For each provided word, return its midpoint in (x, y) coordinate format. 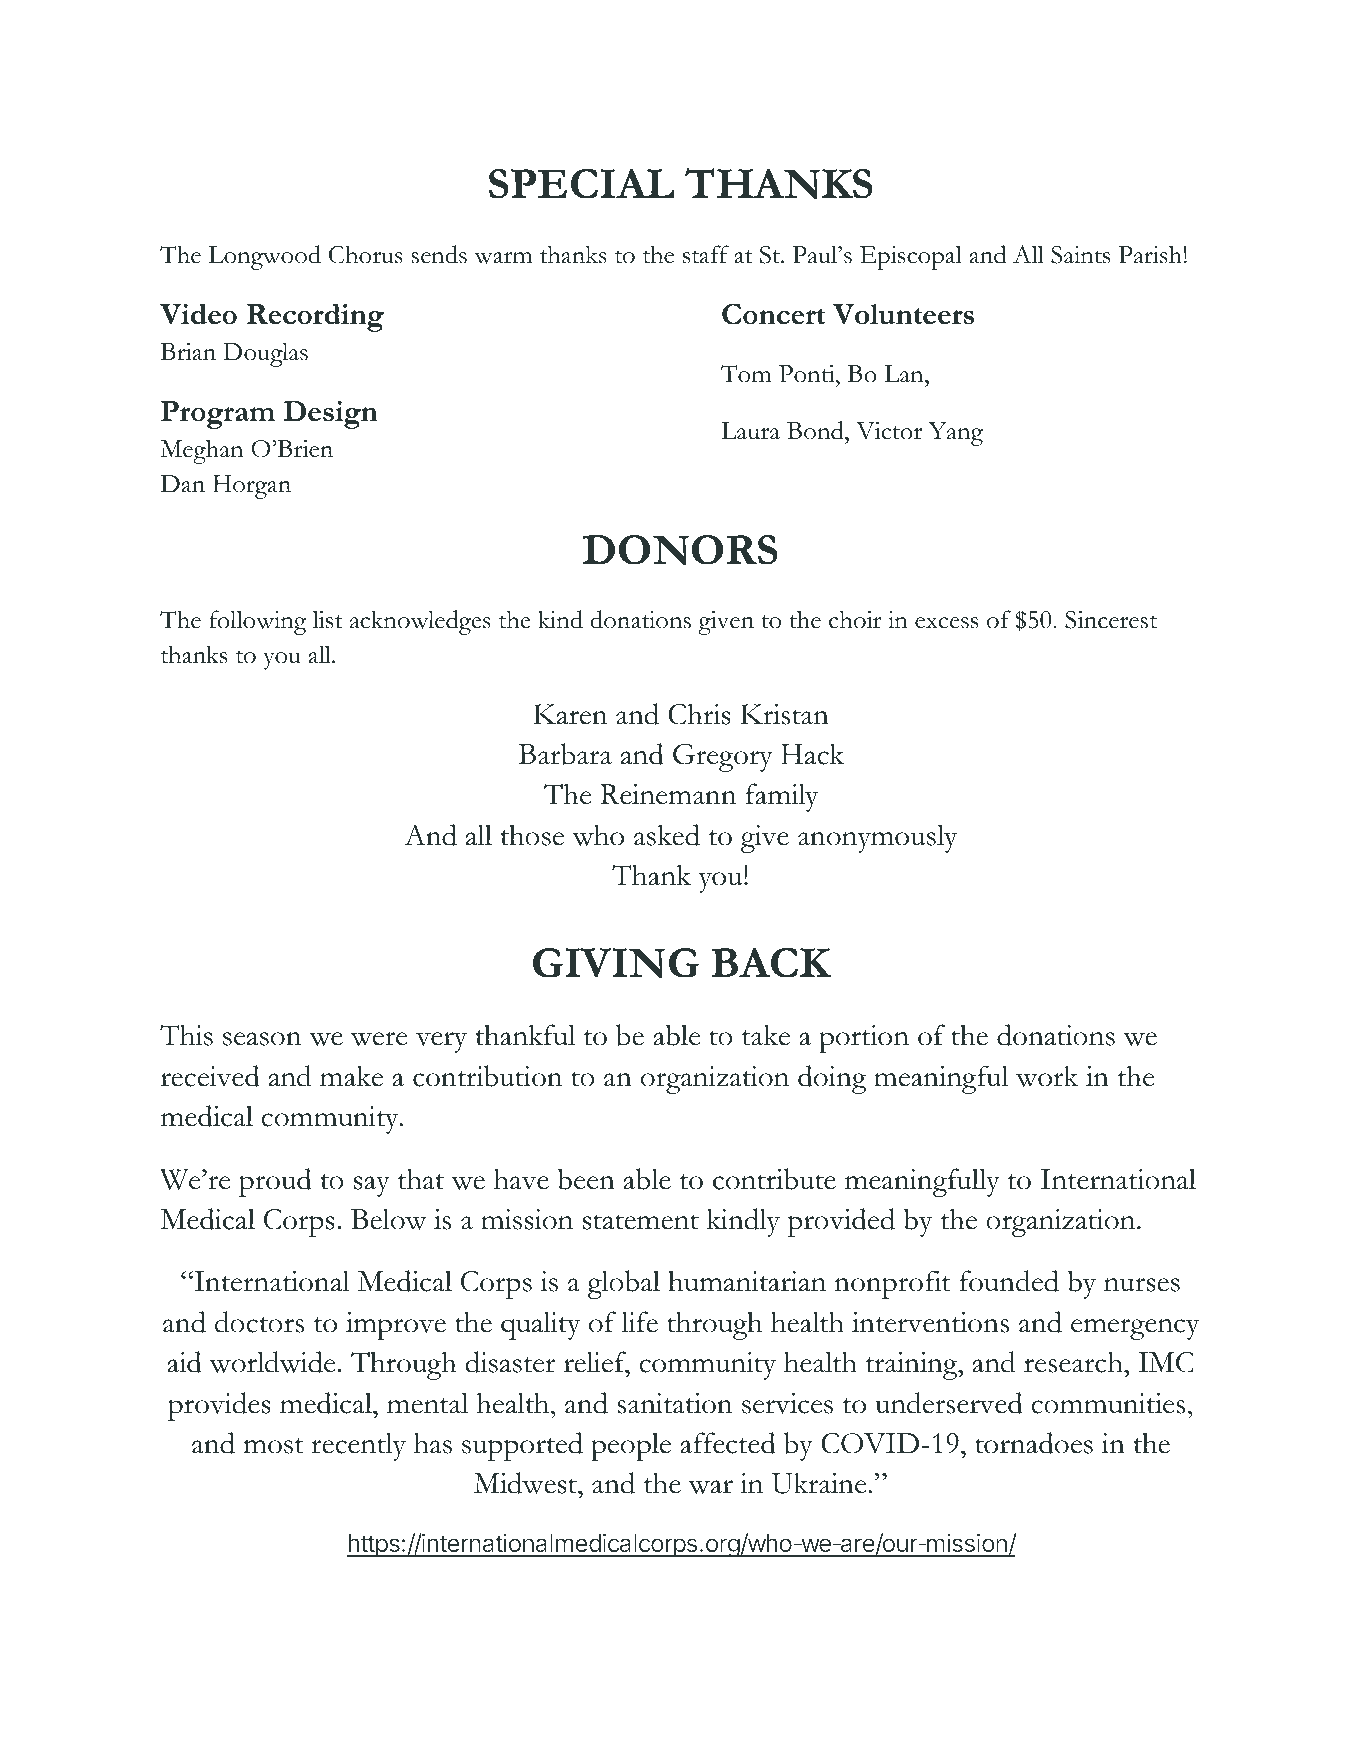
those (532, 835)
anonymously (877, 838)
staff (706, 254)
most (273, 1446)
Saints (1080, 255)
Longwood (265, 257)
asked (667, 835)
